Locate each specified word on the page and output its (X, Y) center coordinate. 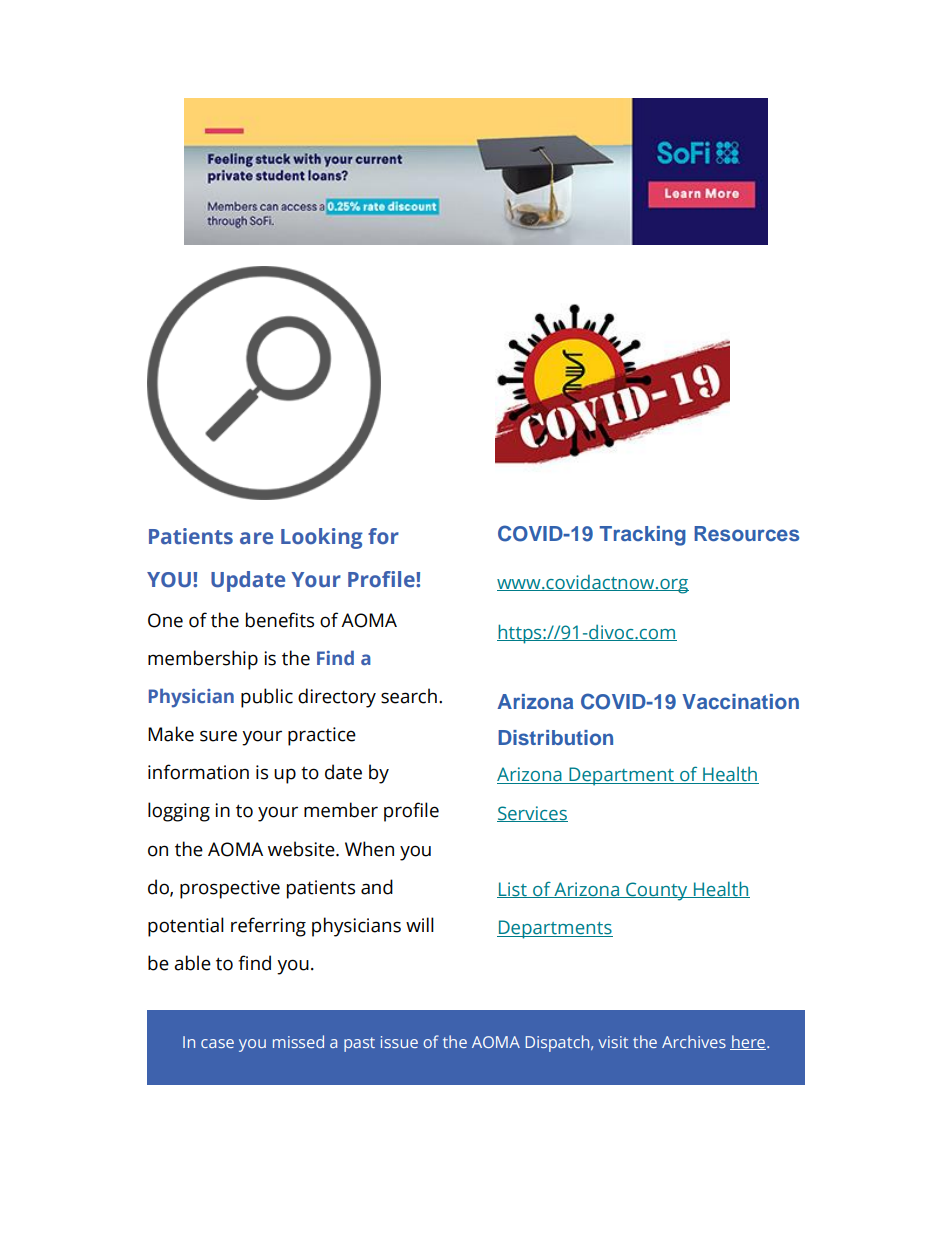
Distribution (555, 737)
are (256, 538)
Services (532, 814)
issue (399, 1042)
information (198, 772)
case (217, 1043)
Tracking (643, 536)
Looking (322, 538)
